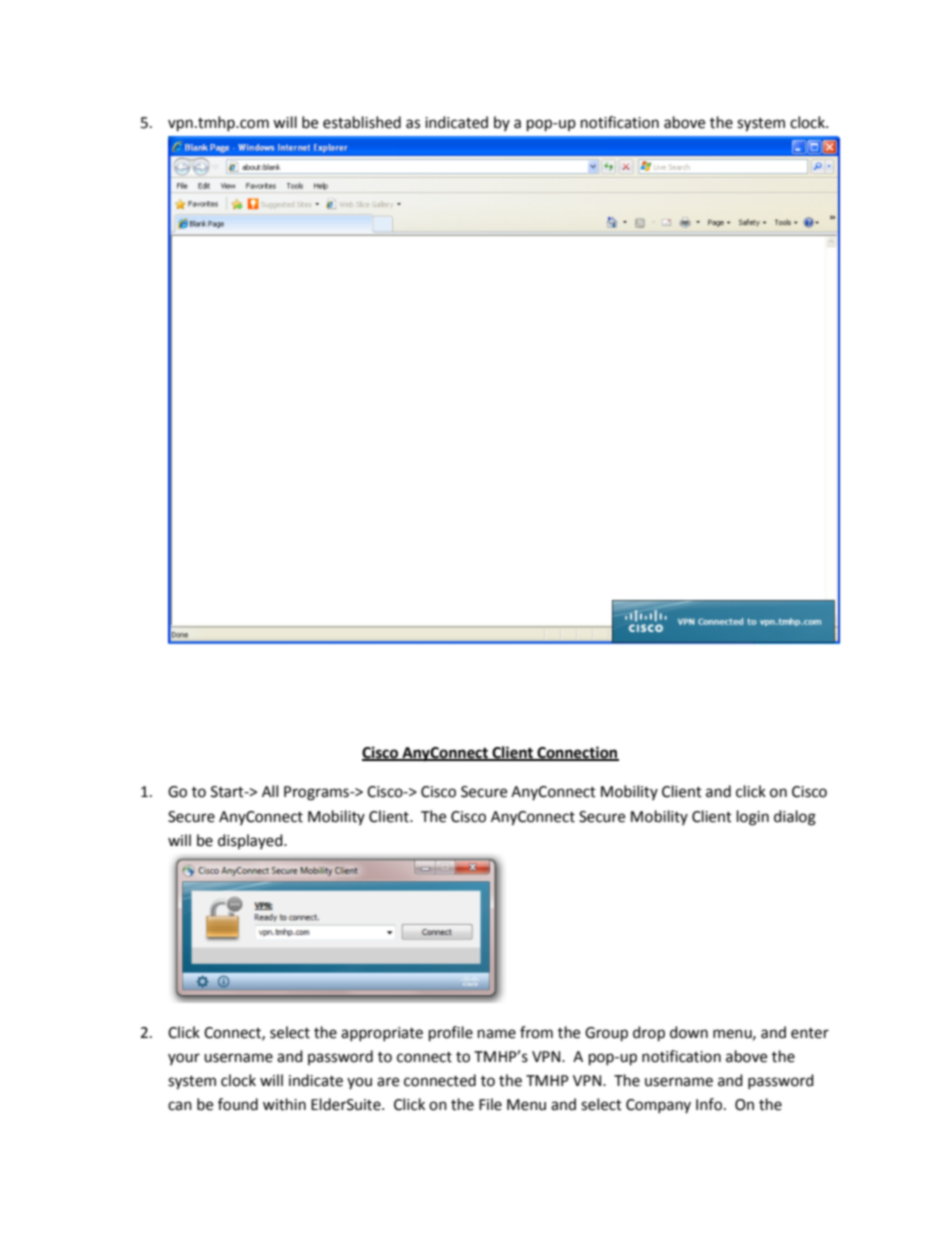 The width and height of the image is (952, 1233). Describe the element at coordinates (753, 818) in the image. I see `login` at that location.
